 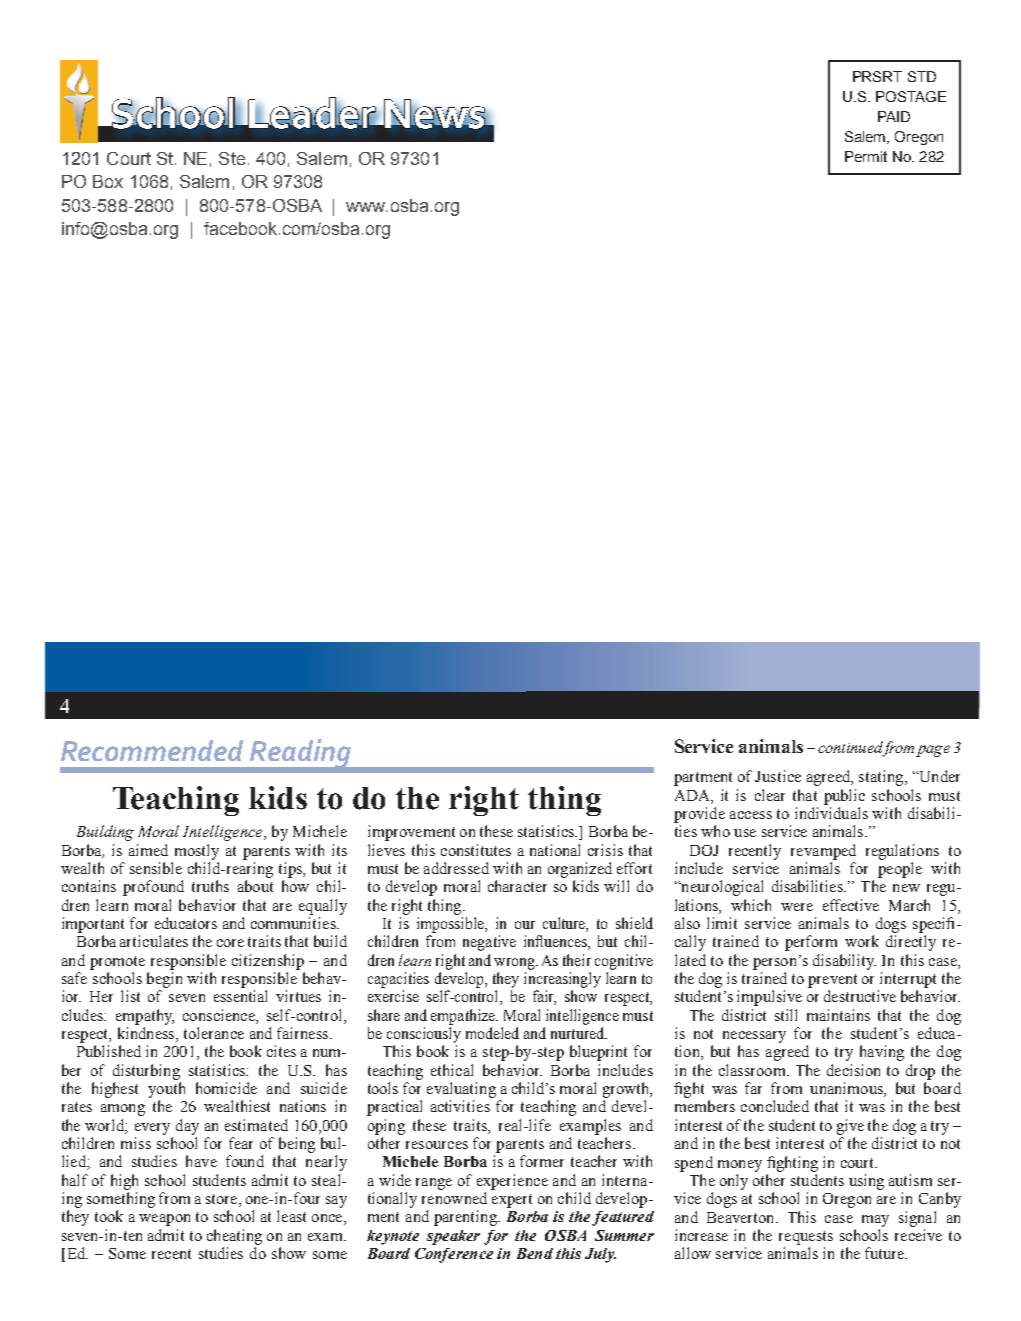 What do you see at coordinates (894, 116) in the screenshot?
I see `PAID` at bounding box center [894, 116].
